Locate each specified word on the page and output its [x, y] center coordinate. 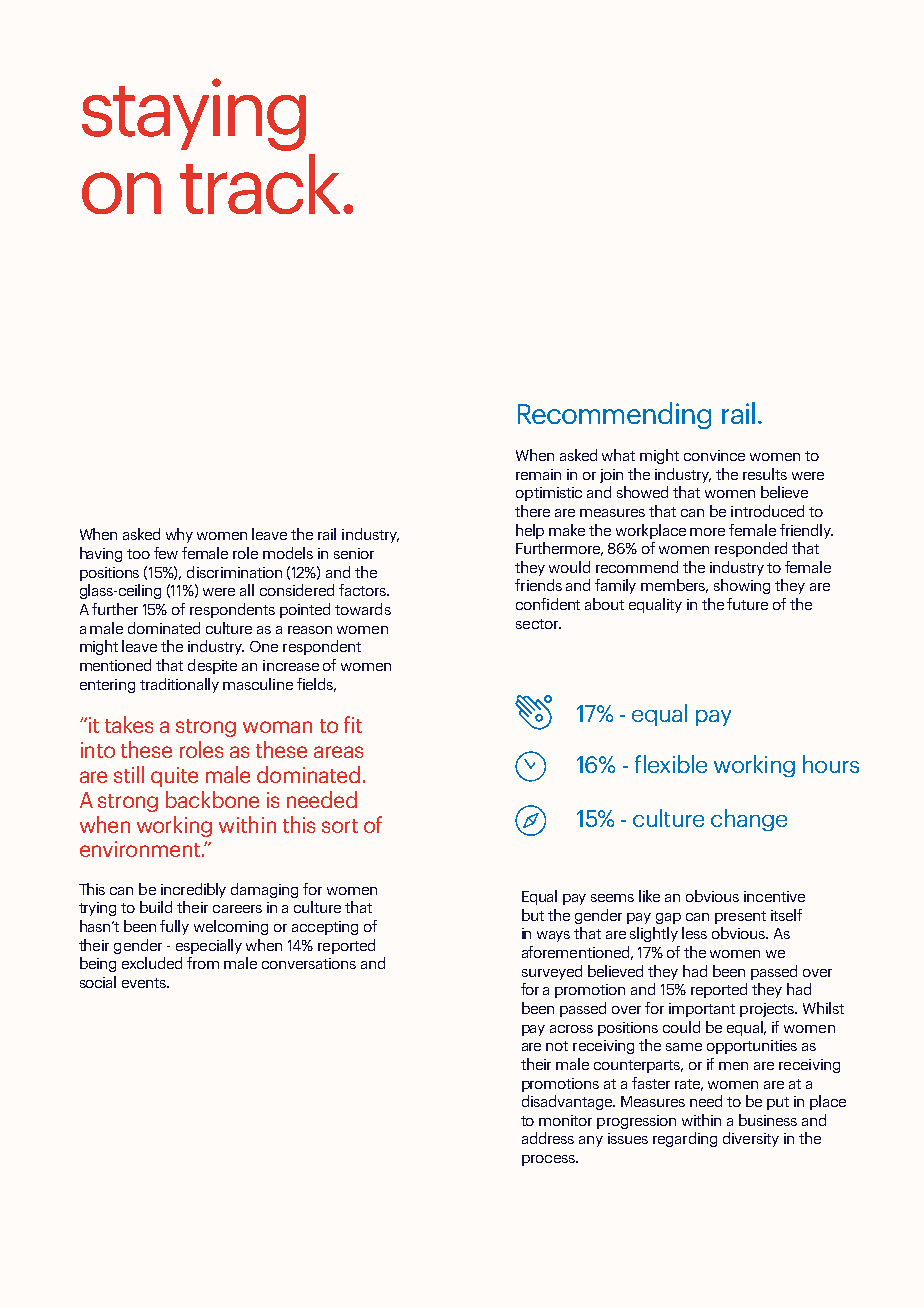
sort [340, 826]
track [260, 184]
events [145, 983]
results [765, 474]
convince [714, 455]
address [548, 1138]
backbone [212, 799]
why [179, 535]
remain [538, 474]
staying [194, 114]
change [749, 820]
